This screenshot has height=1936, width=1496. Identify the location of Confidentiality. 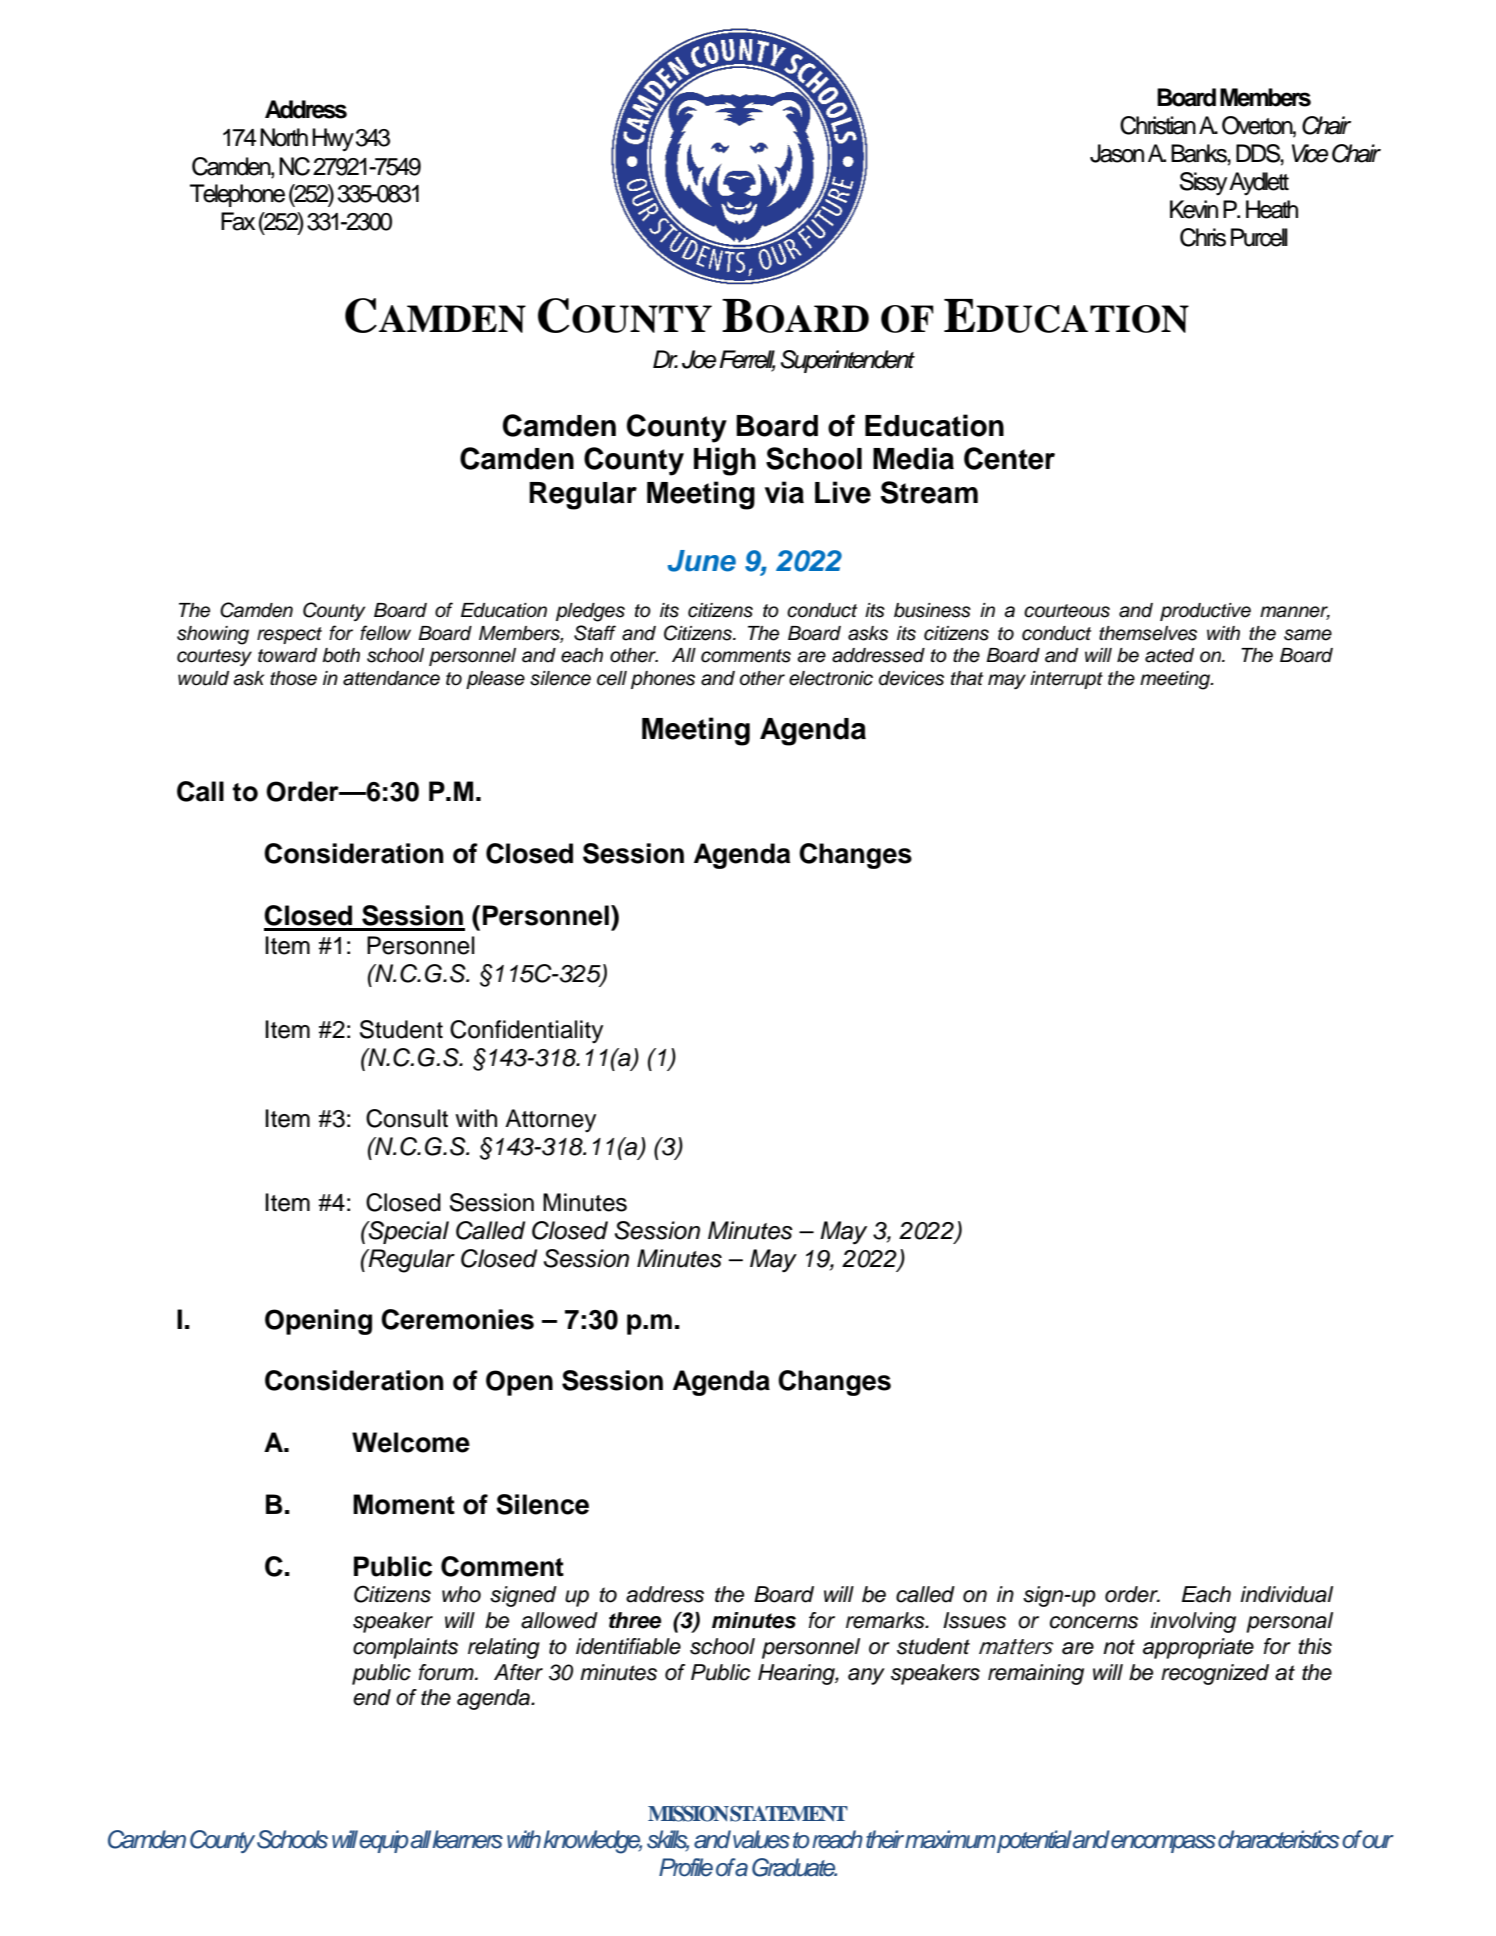
(526, 1031).
